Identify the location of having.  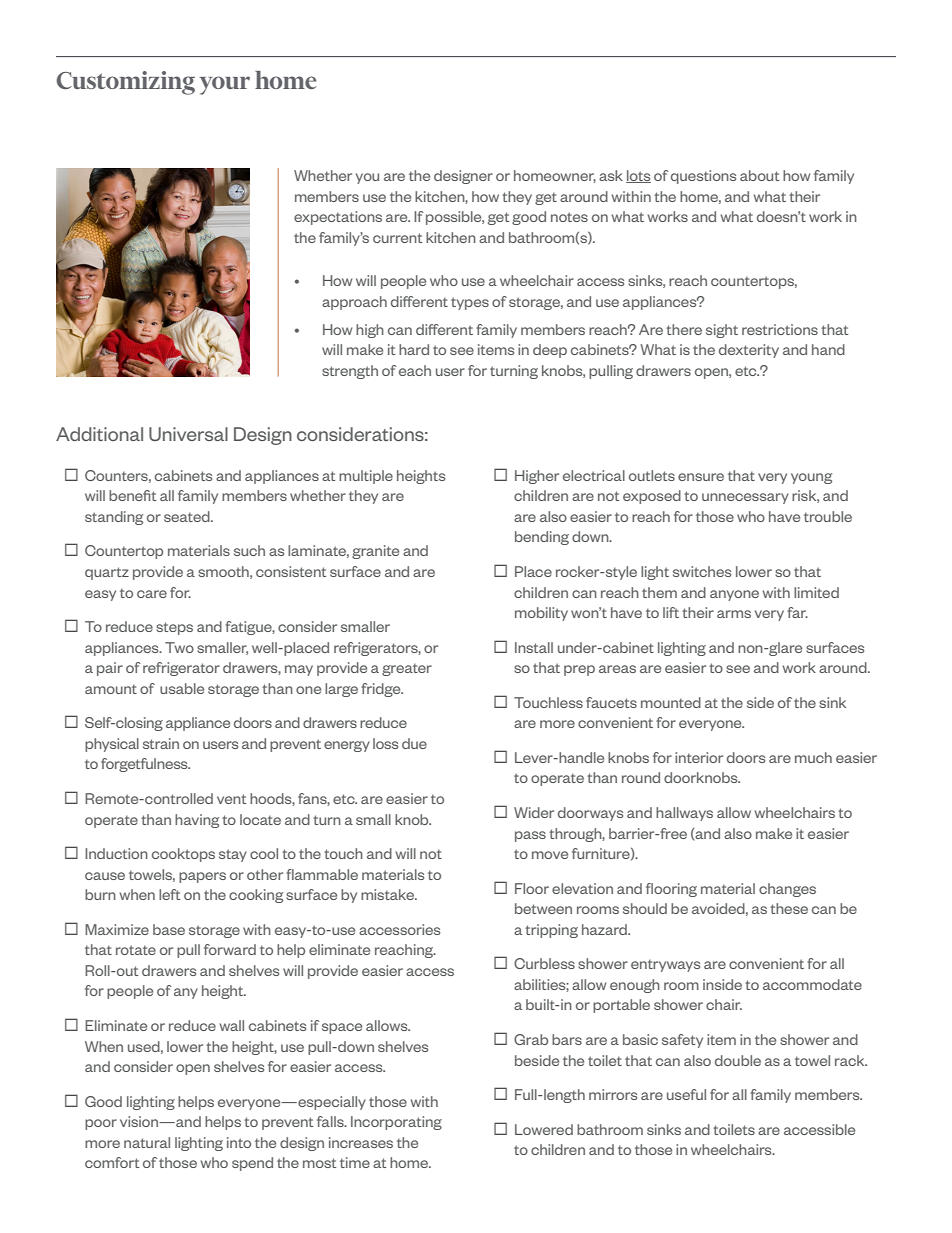
(197, 821).
